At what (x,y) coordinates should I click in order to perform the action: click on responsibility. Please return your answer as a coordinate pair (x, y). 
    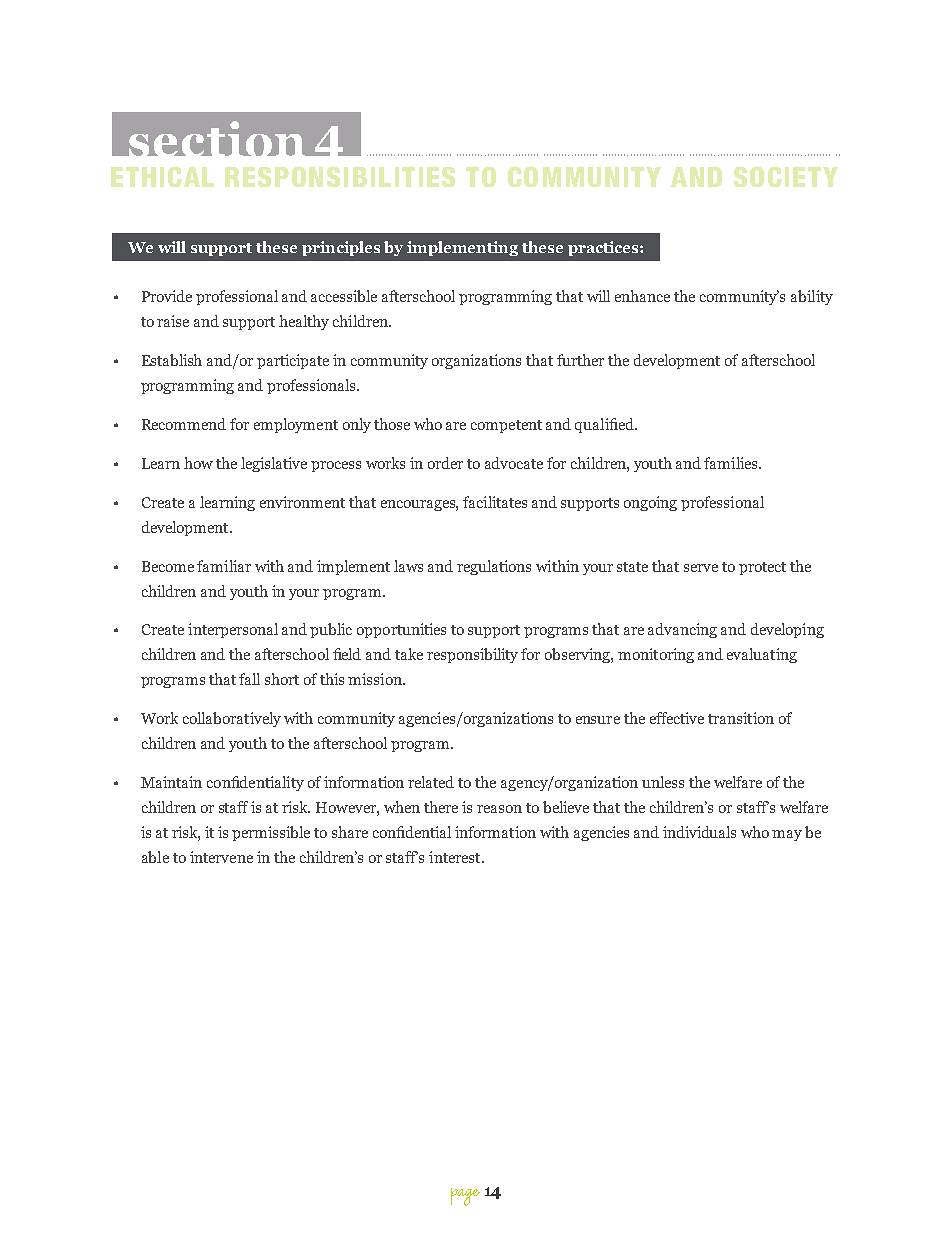
    Looking at the image, I should click on (472, 655).
